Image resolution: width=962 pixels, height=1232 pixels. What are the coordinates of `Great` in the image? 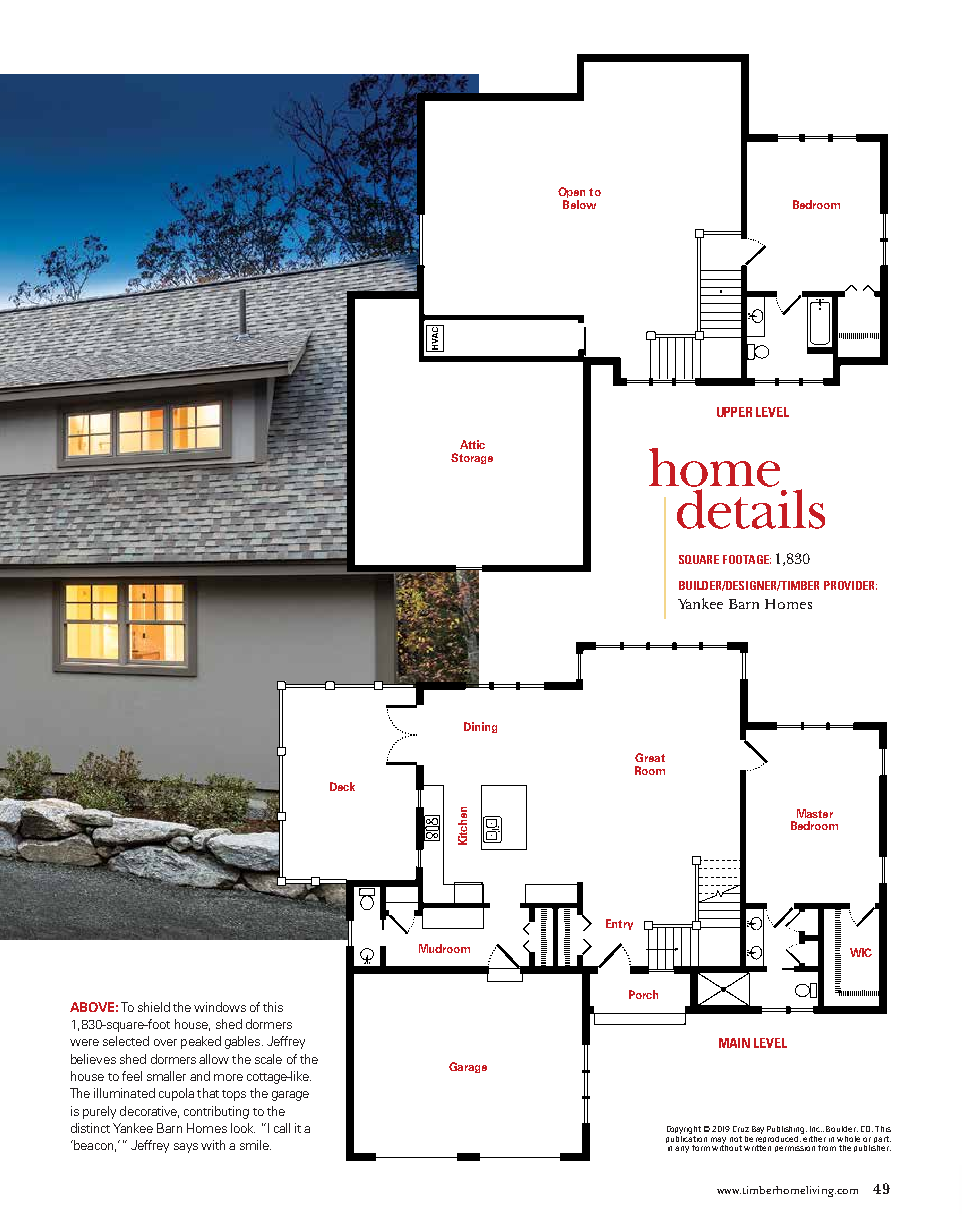 It's located at (650, 757).
